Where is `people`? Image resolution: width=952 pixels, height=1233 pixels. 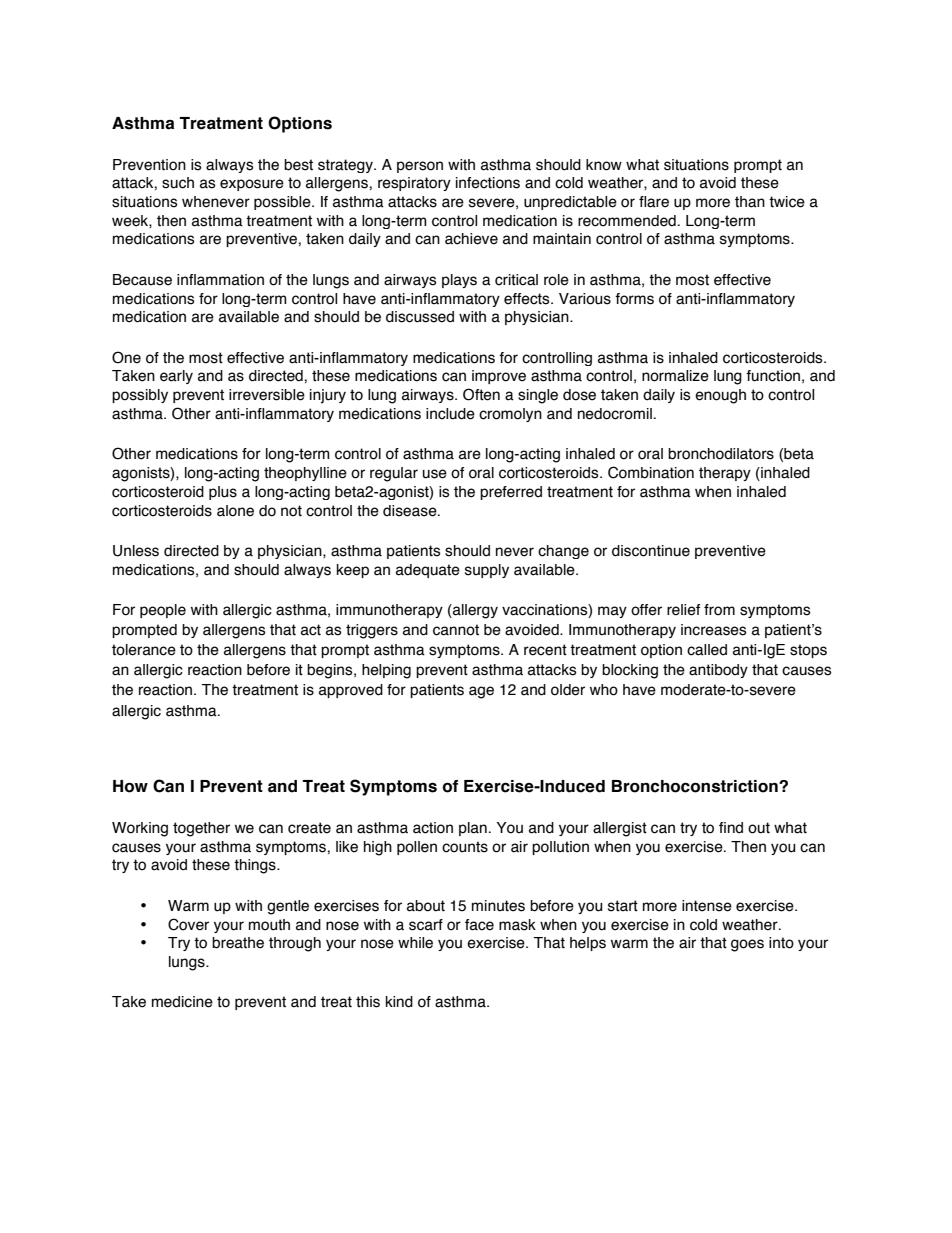
people is located at coordinates (163, 611).
